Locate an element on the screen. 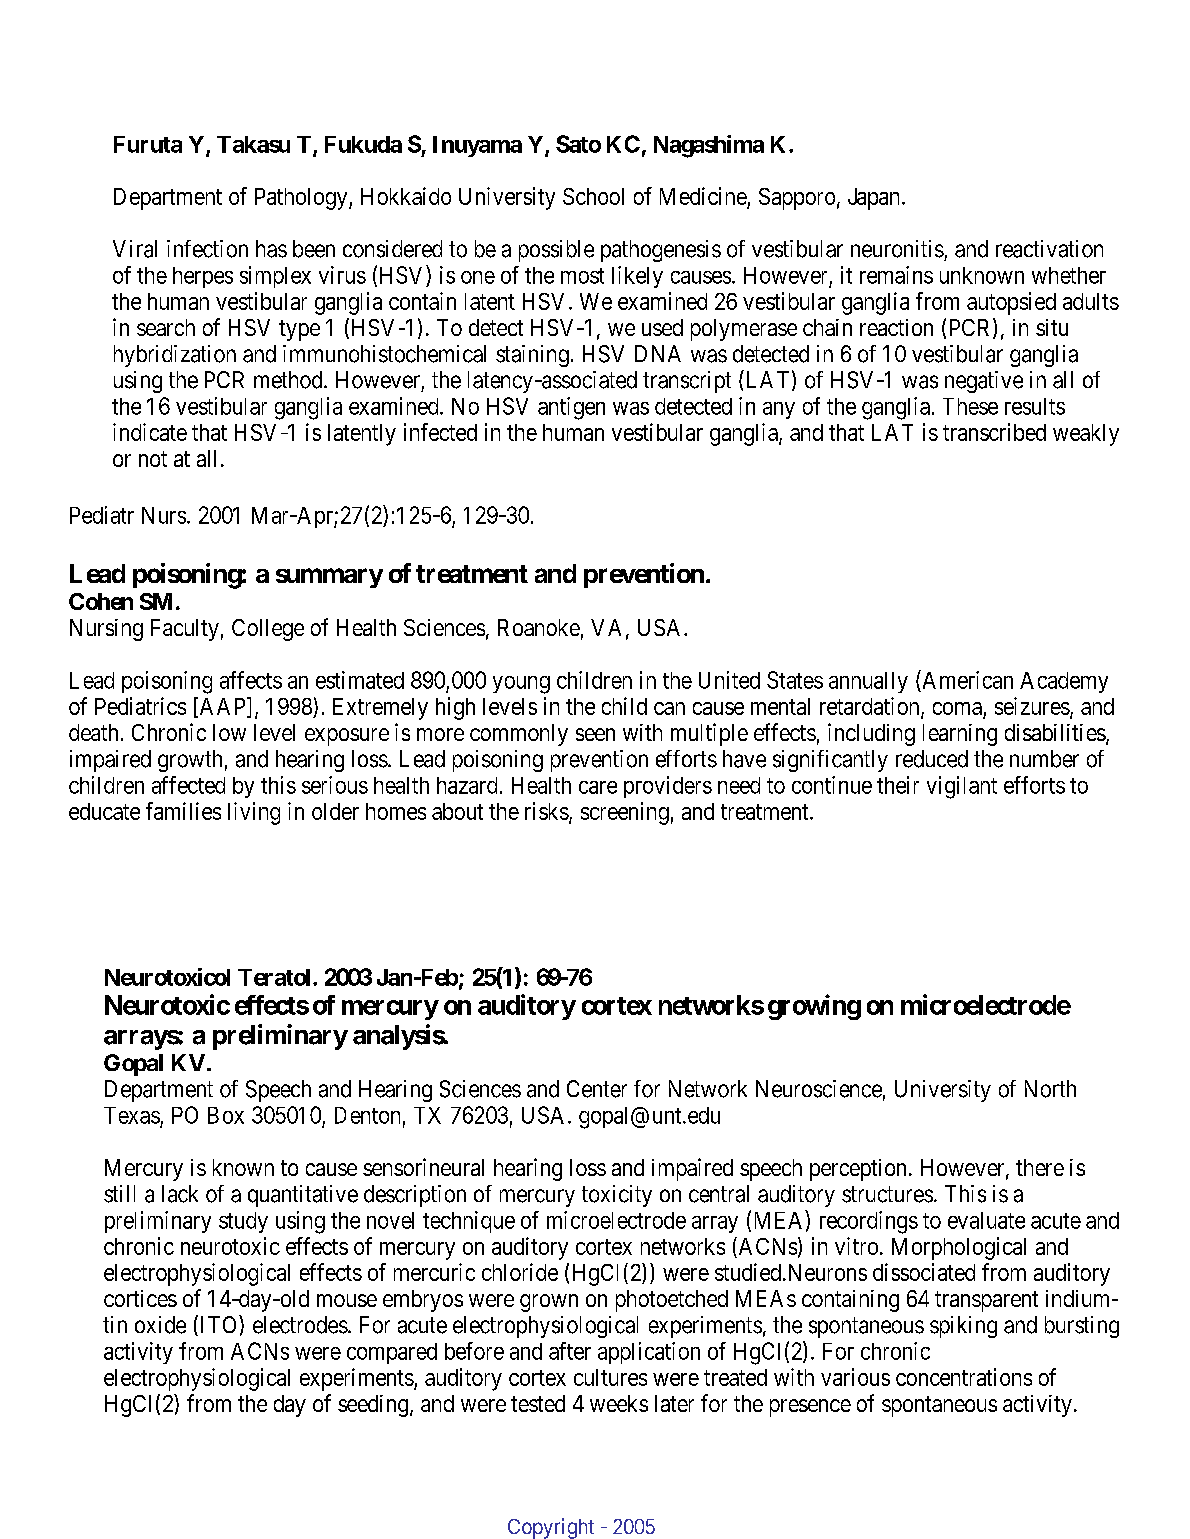 This screenshot has height=1539, width=1190. vigilant is located at coordinates (962, 787).
